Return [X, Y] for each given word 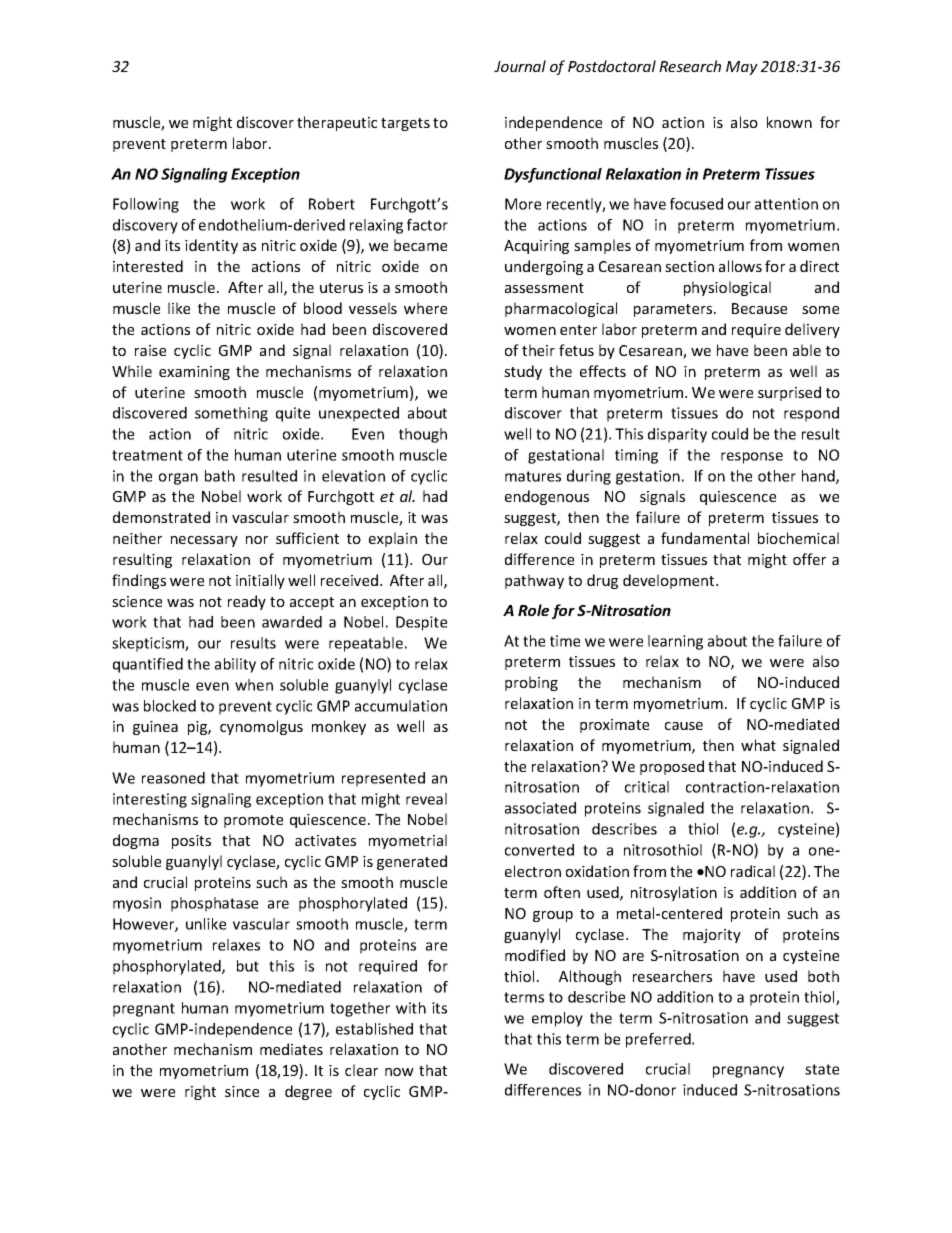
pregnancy [748, 1072]
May [742, 68]
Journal [520, 66]
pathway [534, 581]
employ [557, 1019]
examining [194, 373]
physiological [727, 288]
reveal [426, 799]
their [538, 350]
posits [191, 842]
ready [247, 602]
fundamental [705, 538]
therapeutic [337, 123]
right [200, 1092]
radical [753, 871]
